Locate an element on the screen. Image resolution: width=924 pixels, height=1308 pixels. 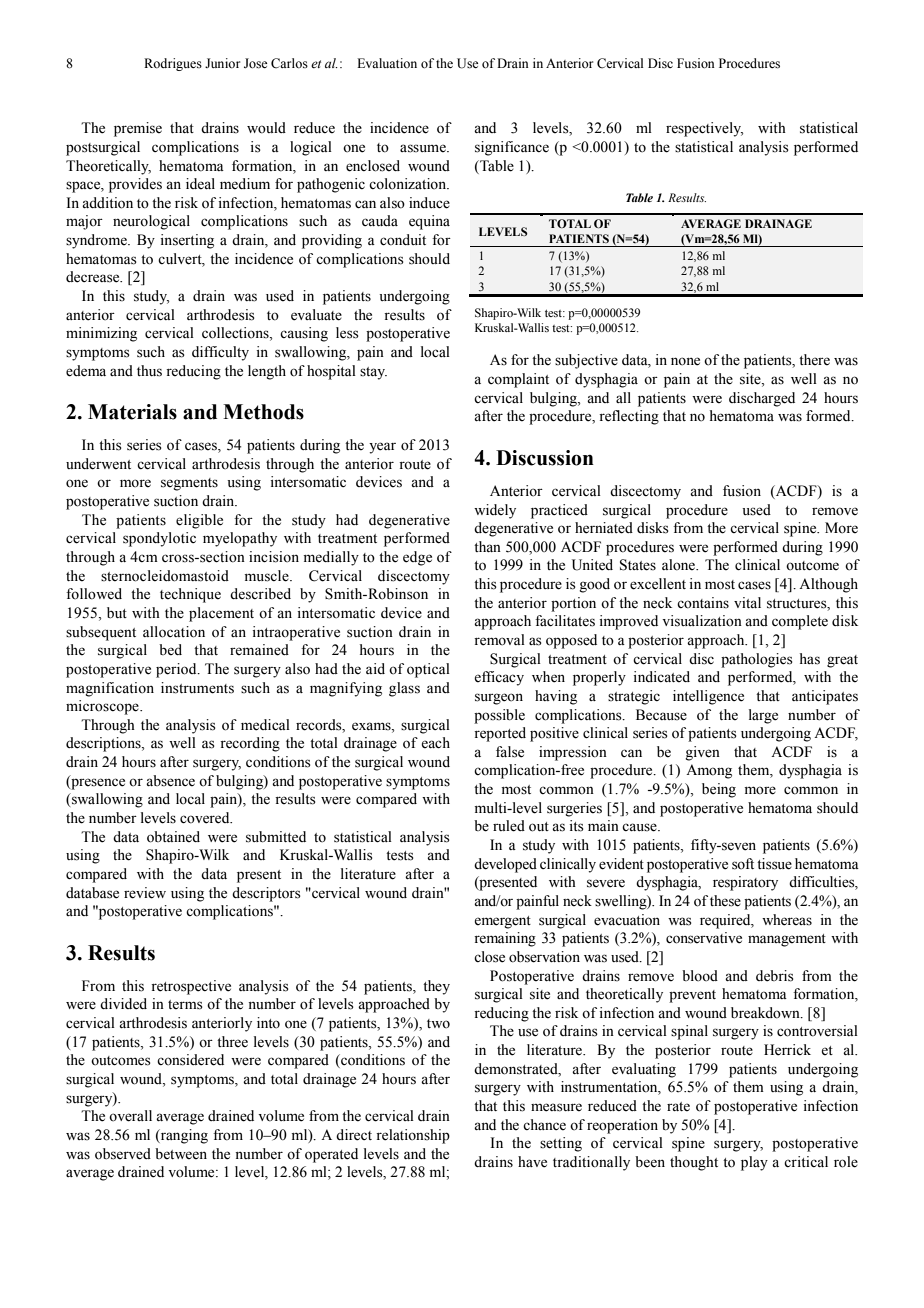
Rodrigues is located at coordinates (173, 64).
